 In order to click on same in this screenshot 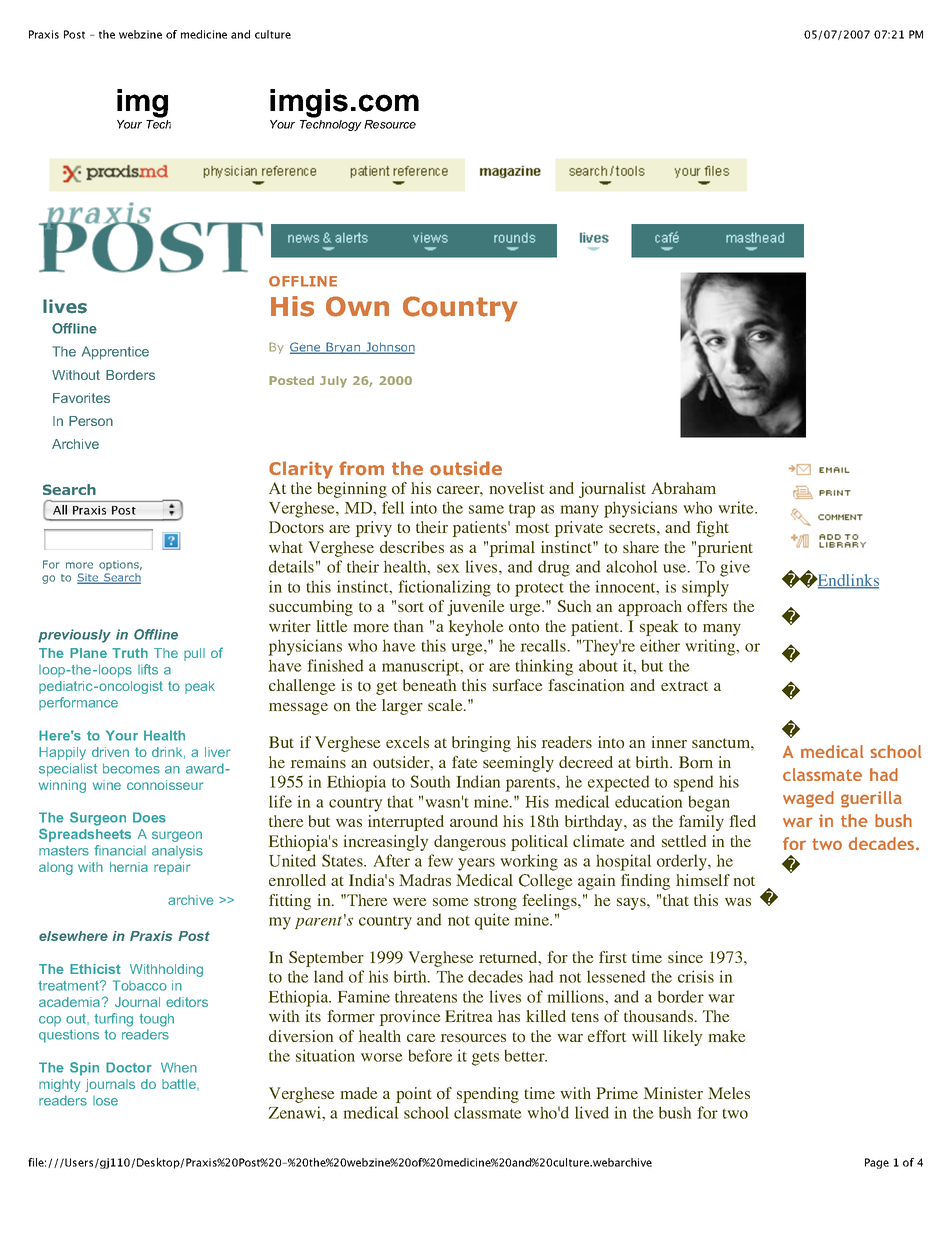, I will do `click(486, 509)`.
